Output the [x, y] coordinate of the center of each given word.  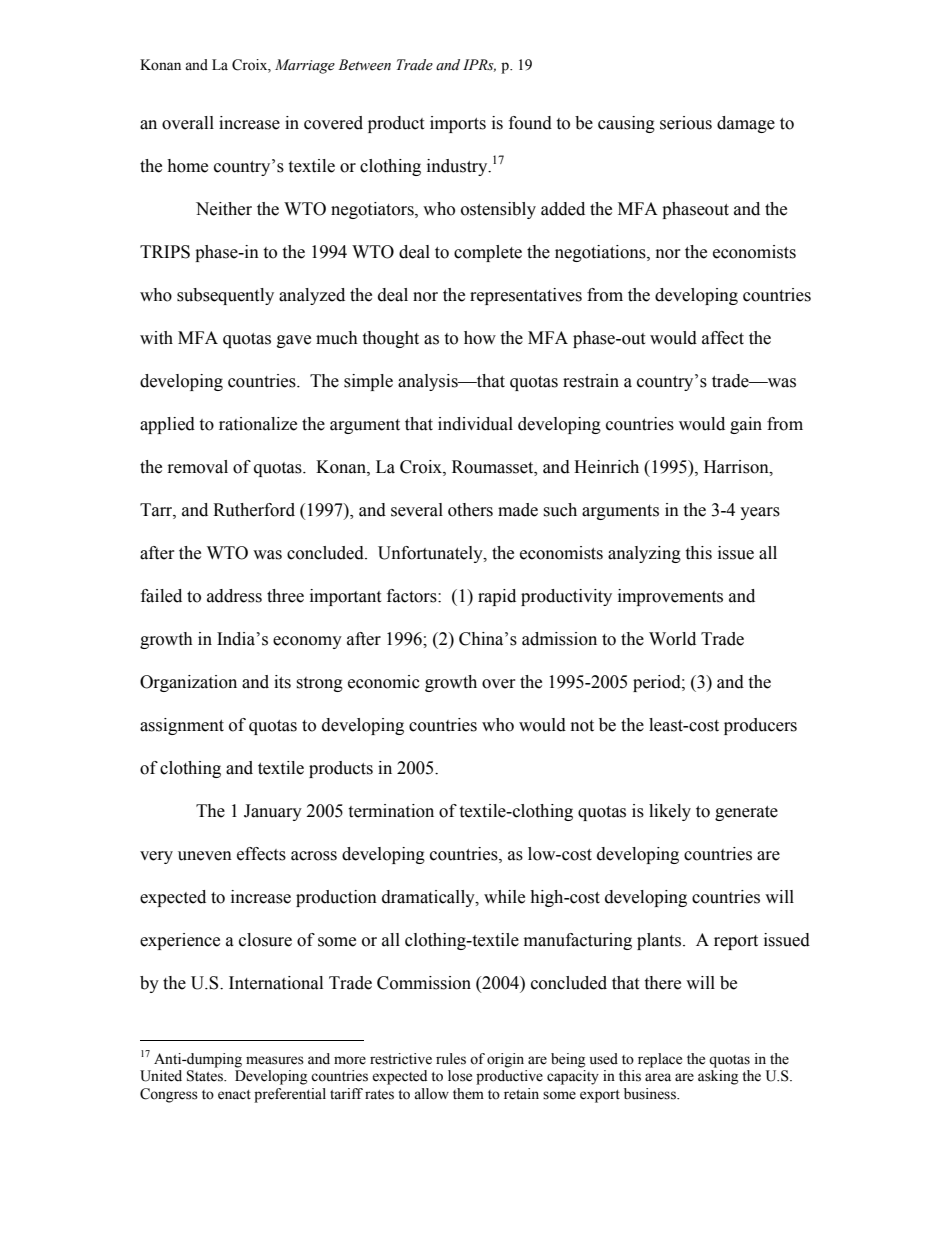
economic [384, 682]
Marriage [305, 66]
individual [475, 424]
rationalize [258, 424]
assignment [182, 726]
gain [746, 425]
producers [760, 726]
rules [451, 1059]
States [206, 1076]
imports [458, 124]
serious [686, 123]
